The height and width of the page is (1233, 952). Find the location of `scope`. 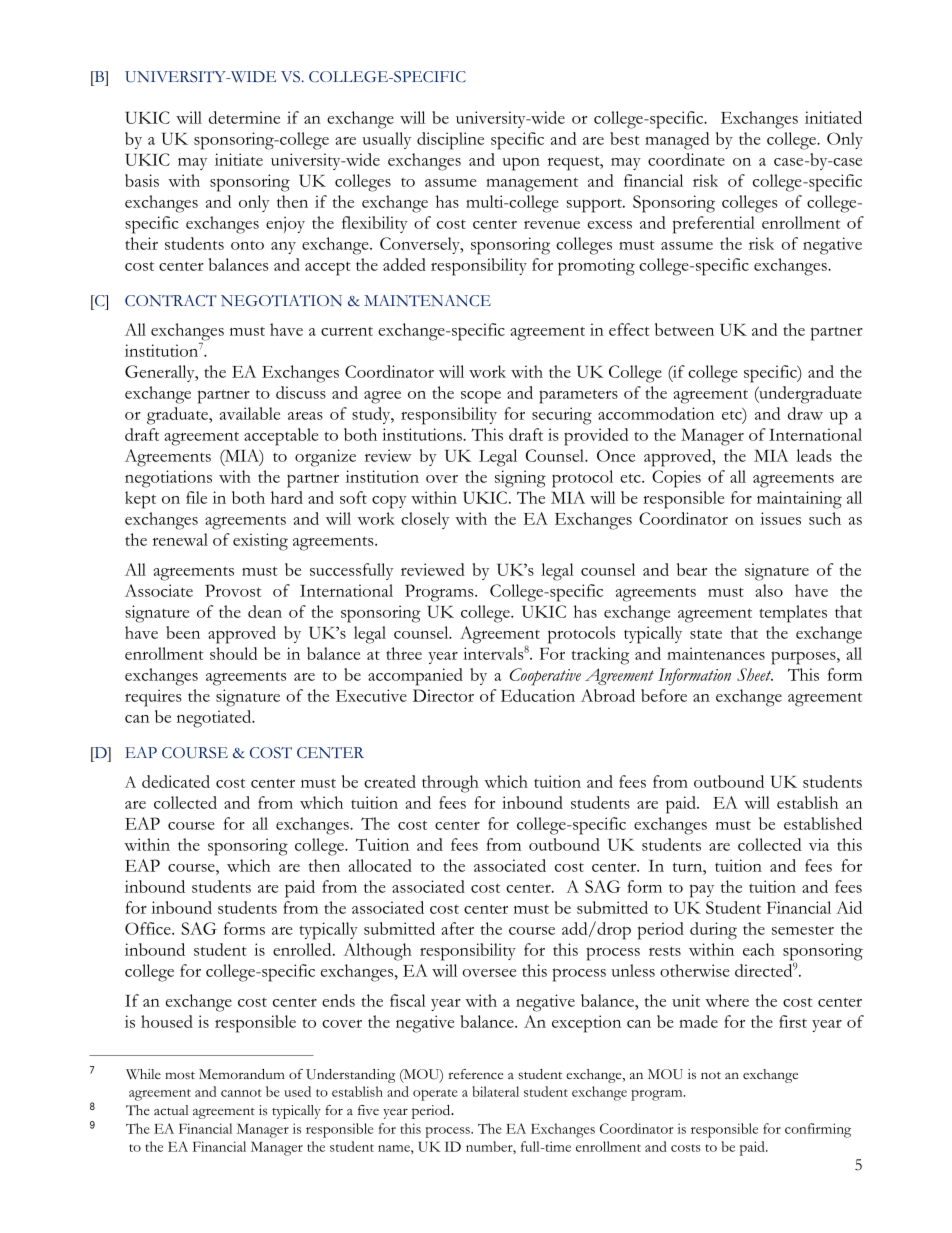

scope is located at coordinates (481, 397).
